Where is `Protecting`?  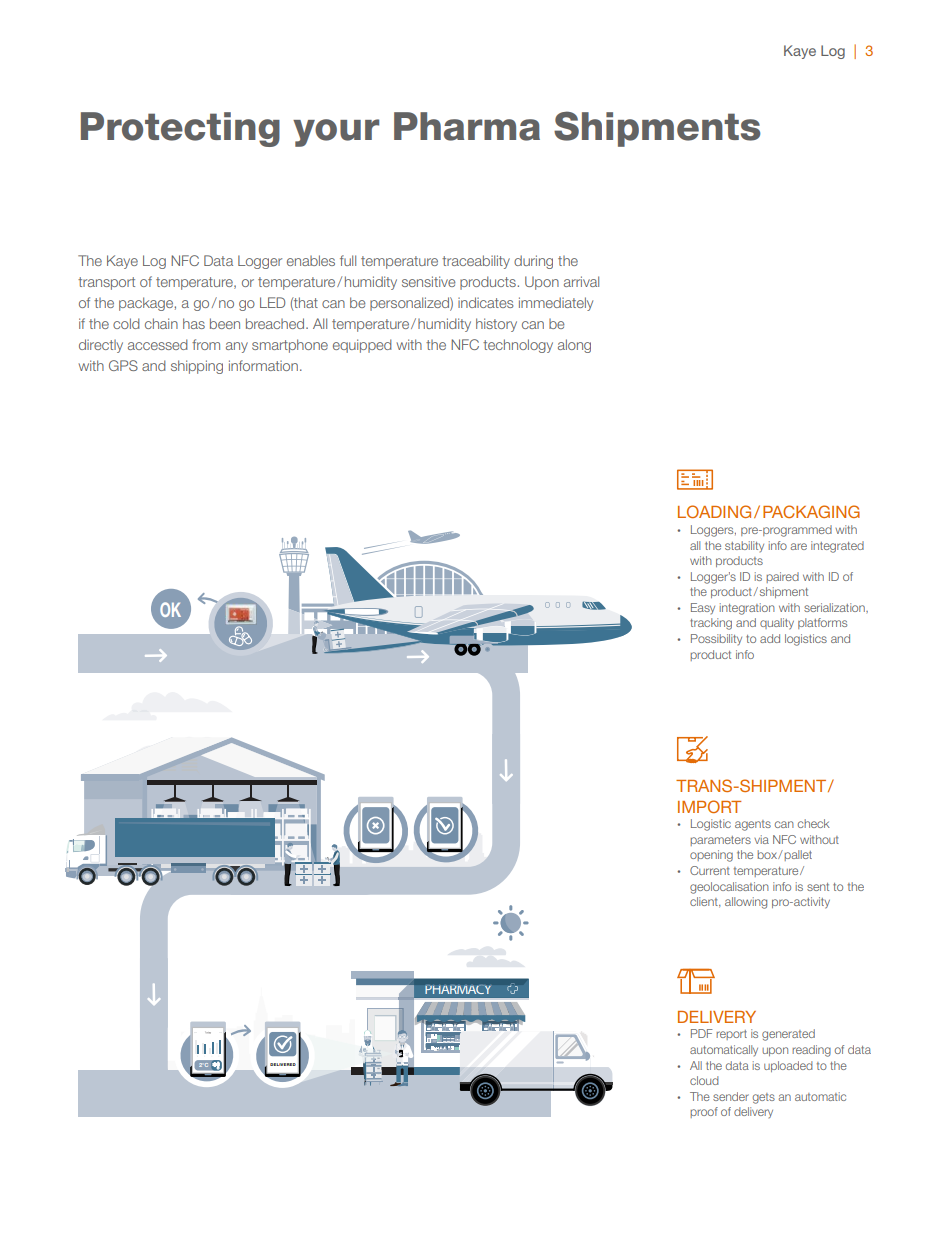
Protecting is located at coordinates (180, 129).
